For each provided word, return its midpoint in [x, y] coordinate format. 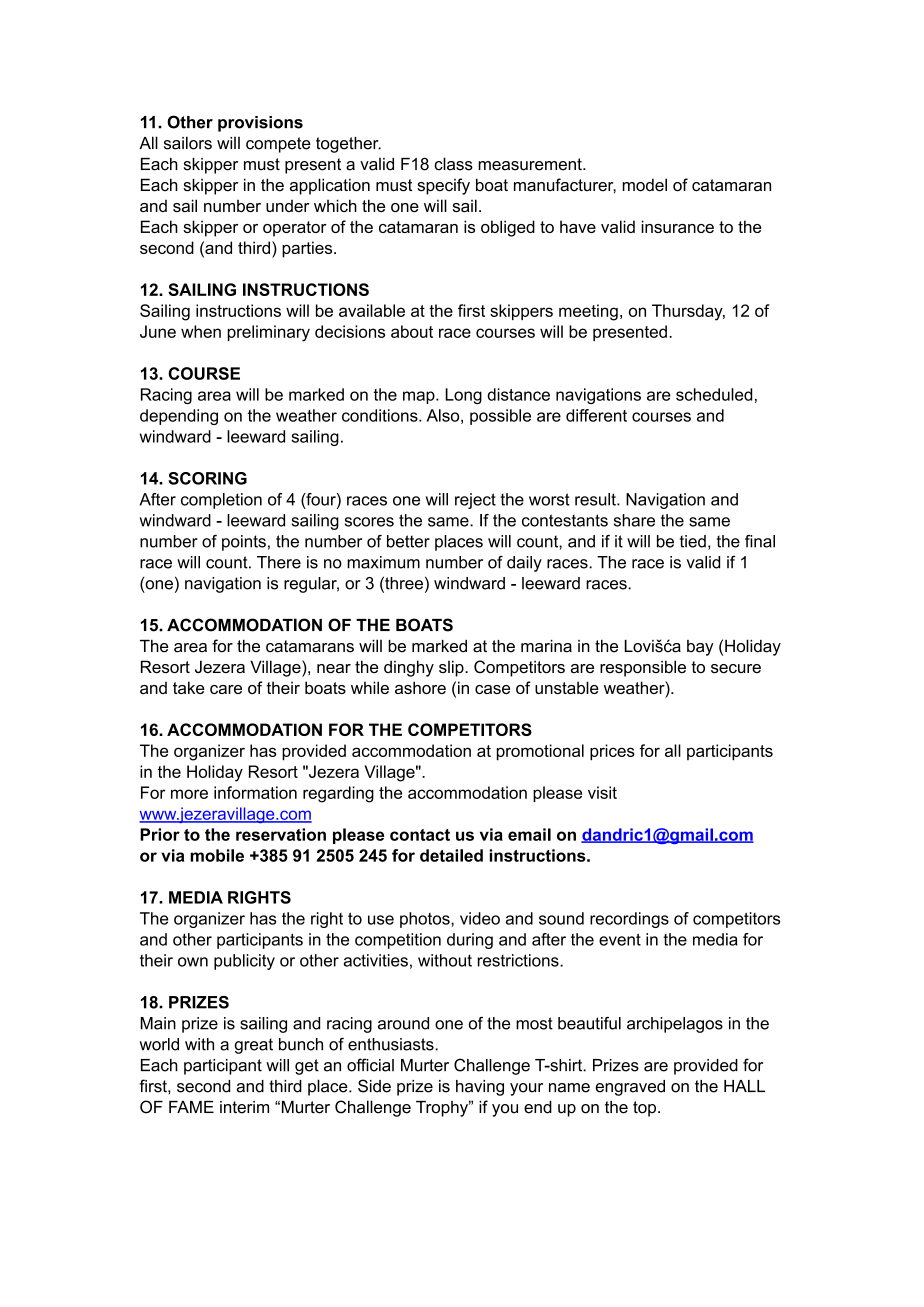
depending [179, 417]
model [644, 185]
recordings [629, 920]
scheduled [714, 394]
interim [244, 1107]
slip [452, 668]
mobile [217, 855]
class [453, 164]
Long [463, 396]
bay [700, 648]
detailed [451, 855]
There [279, 562]
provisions [260, 124]
